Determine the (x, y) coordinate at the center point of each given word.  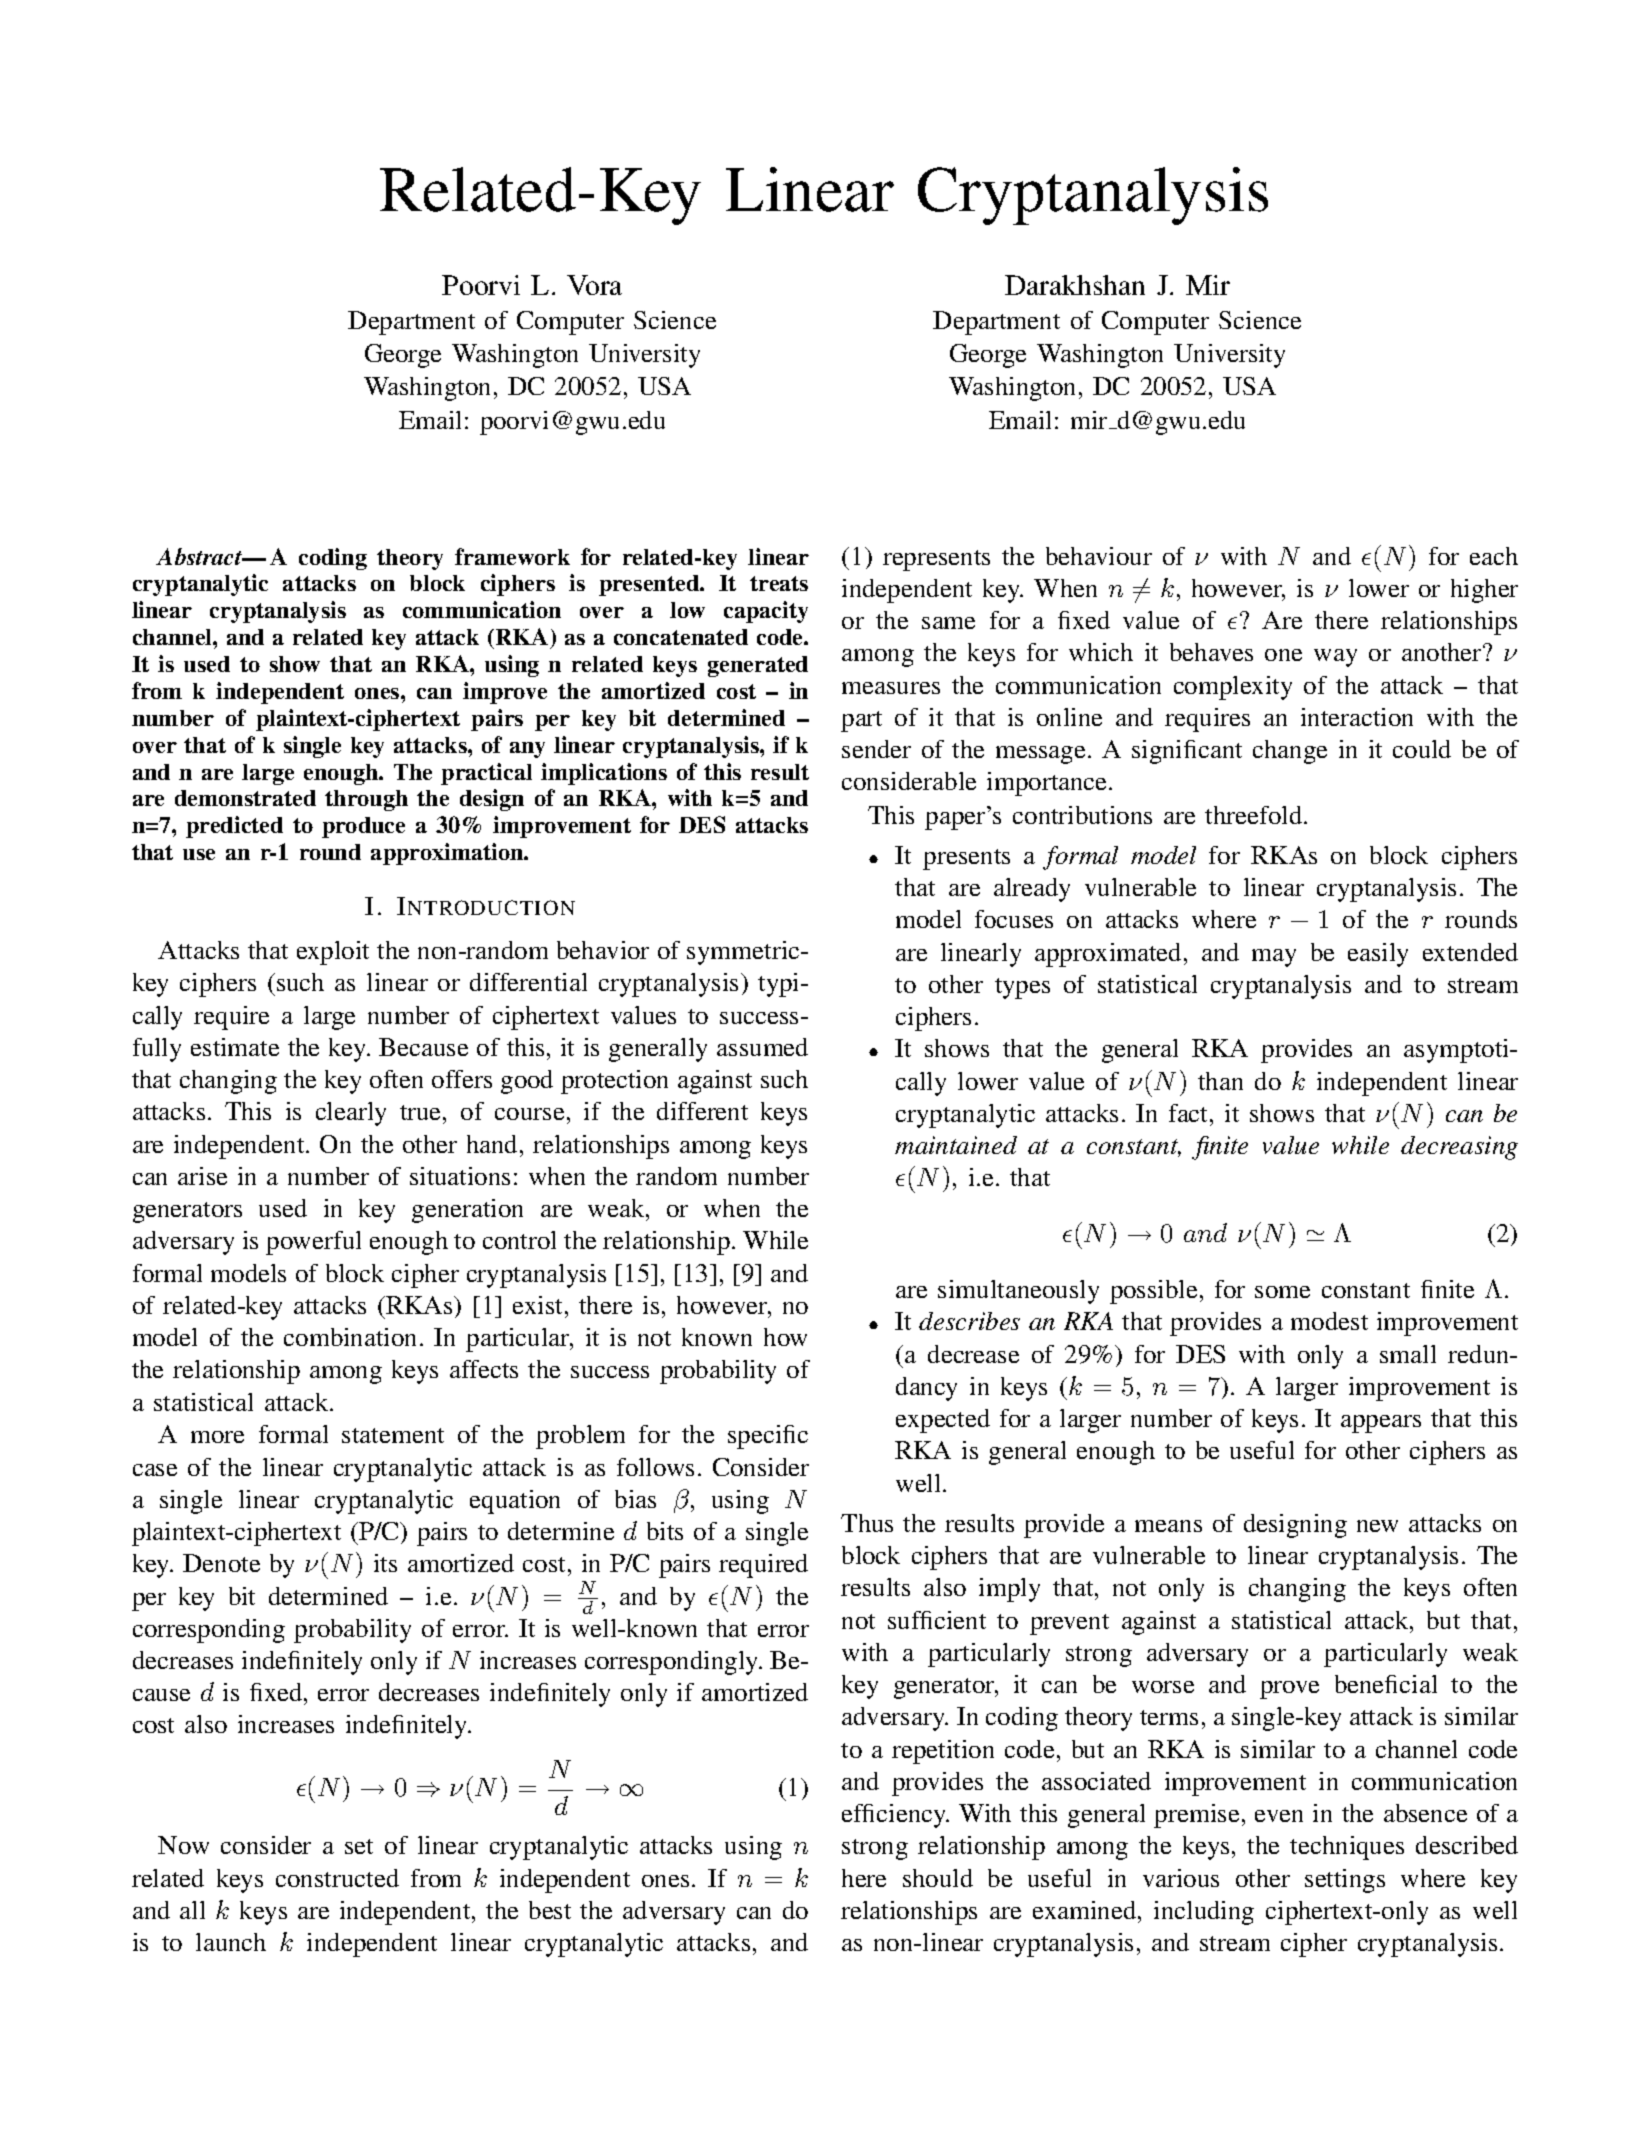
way (1335, 658)
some (1282, 1292)
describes (969, 1321)
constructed (337, 1878)
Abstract (200, 556)
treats (779, 583)
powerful (313, 1243)
